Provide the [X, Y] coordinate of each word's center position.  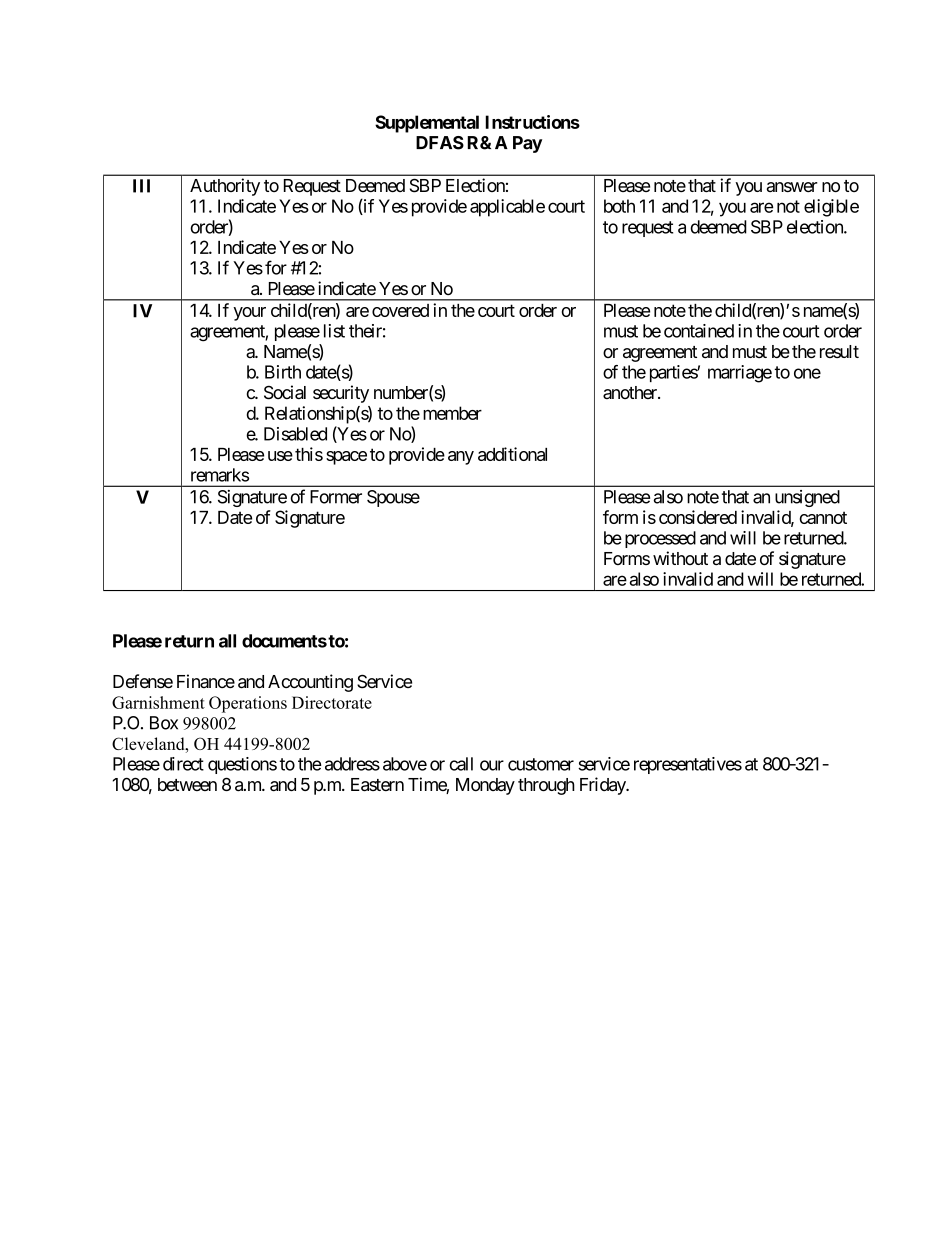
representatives [688, 765]
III [141, 186]
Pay [527, 144]
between [187, 784]
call [461, 764]
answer [792, 187]
